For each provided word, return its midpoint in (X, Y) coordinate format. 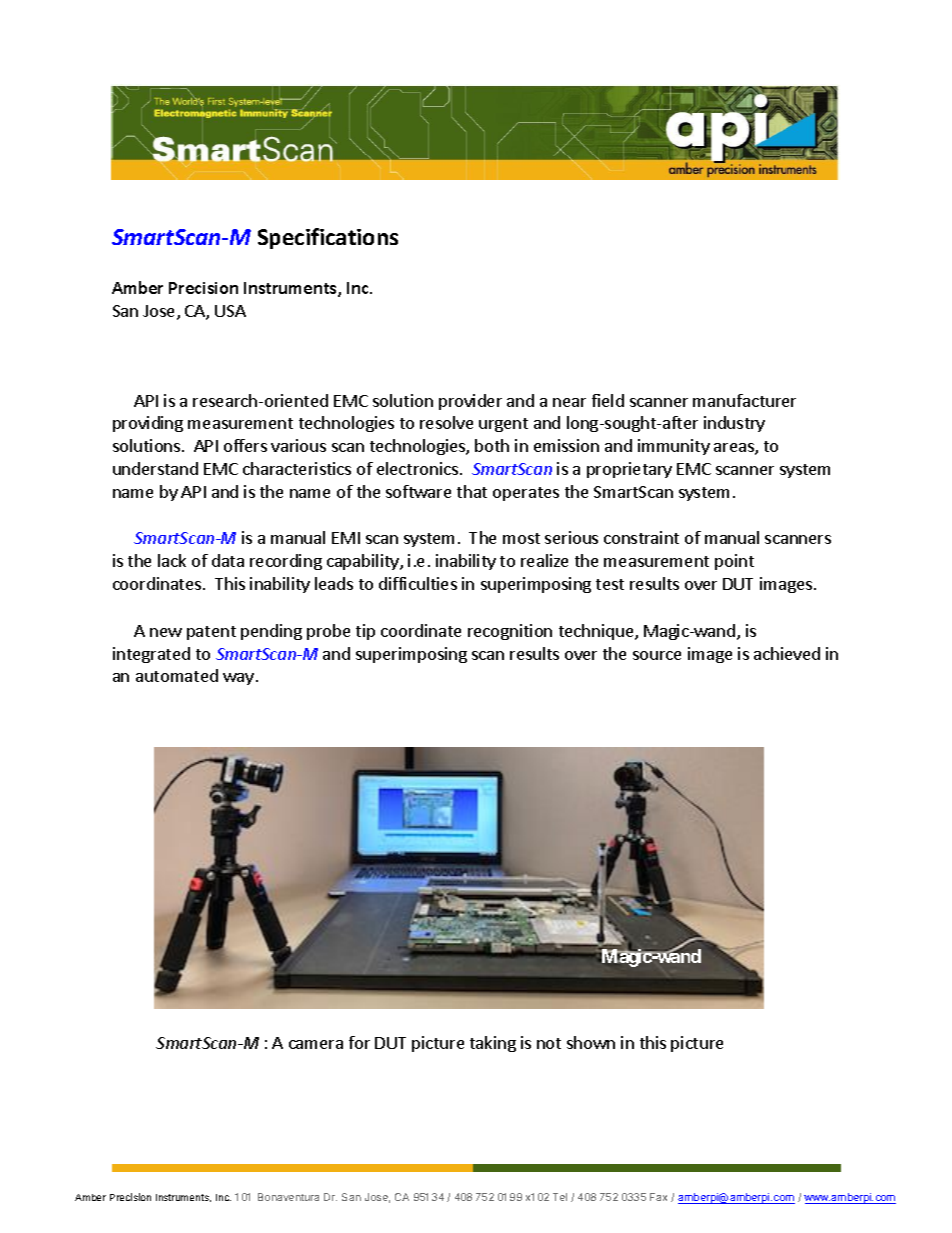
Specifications (328, 238)
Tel (560, 1197)
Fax (658, 1197)
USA (230, 311)
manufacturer (744, 400)
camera (316, 1044)
